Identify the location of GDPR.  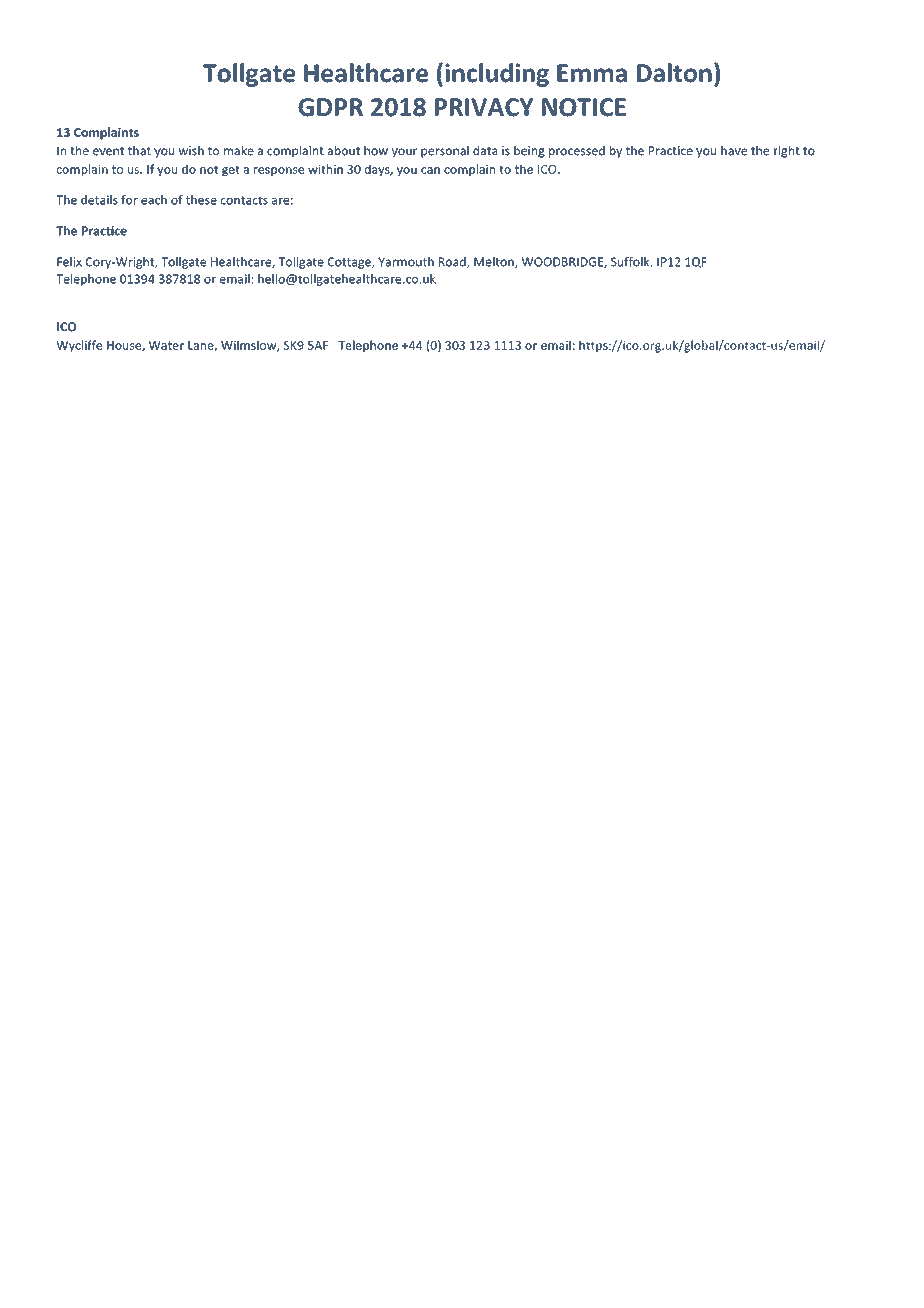
(330, 107).
